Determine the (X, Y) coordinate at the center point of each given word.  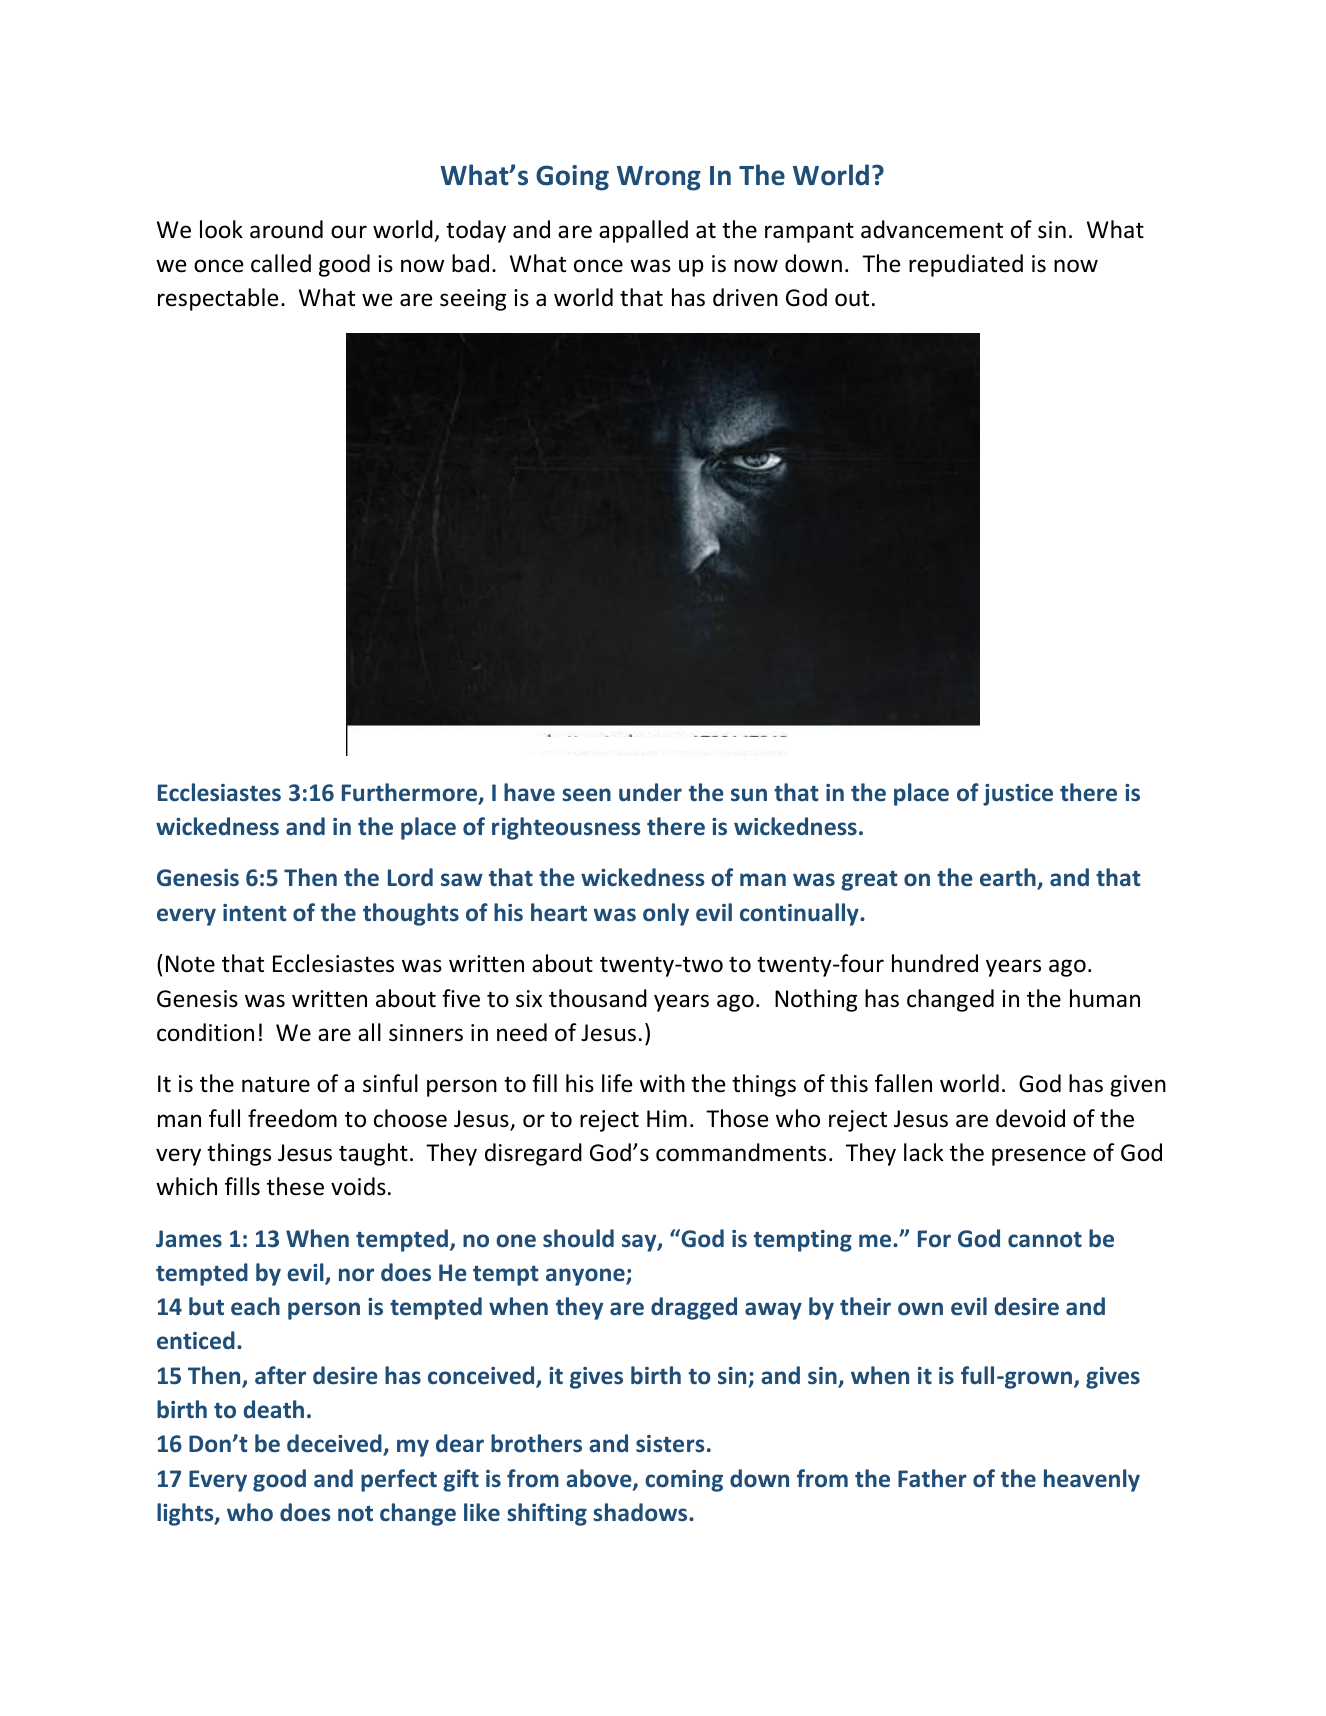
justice (1018, 795)
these (295, 1186)
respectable (218, 299)
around (286, 229)
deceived (335, 1445)
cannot (1045, 1239)
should (578, 1238)
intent (255, 912)
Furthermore (411, 793)
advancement (932, 229)
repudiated (966, 265)
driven (745, 297)
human (1105, 998)
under (650, 792)
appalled (643, 231)
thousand (598, 998)
